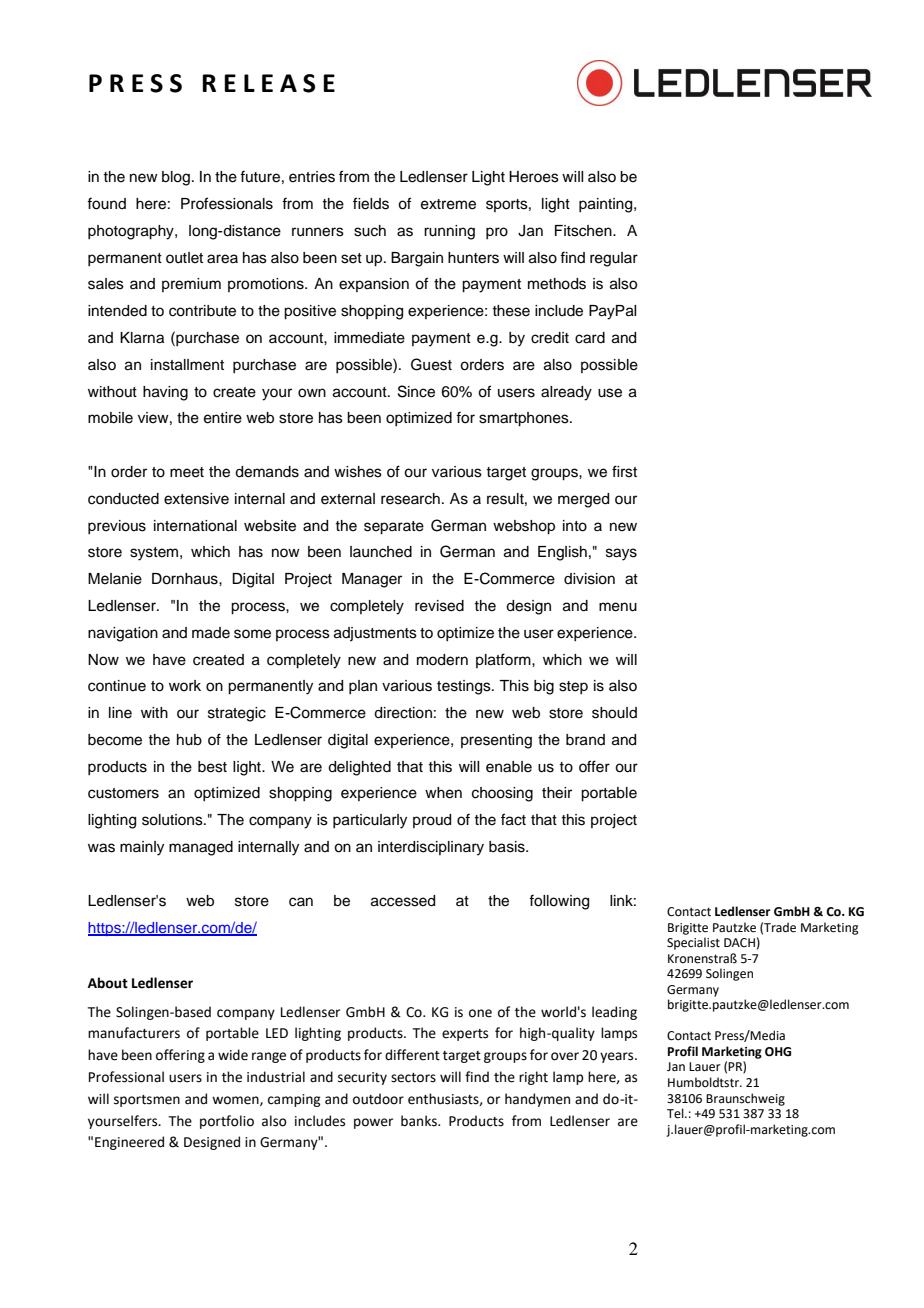 This document has height=1308, width=924. What do you see at coordinates (420, 1121) in the document?
I see `banks` at bounding box center [420, 1121].
